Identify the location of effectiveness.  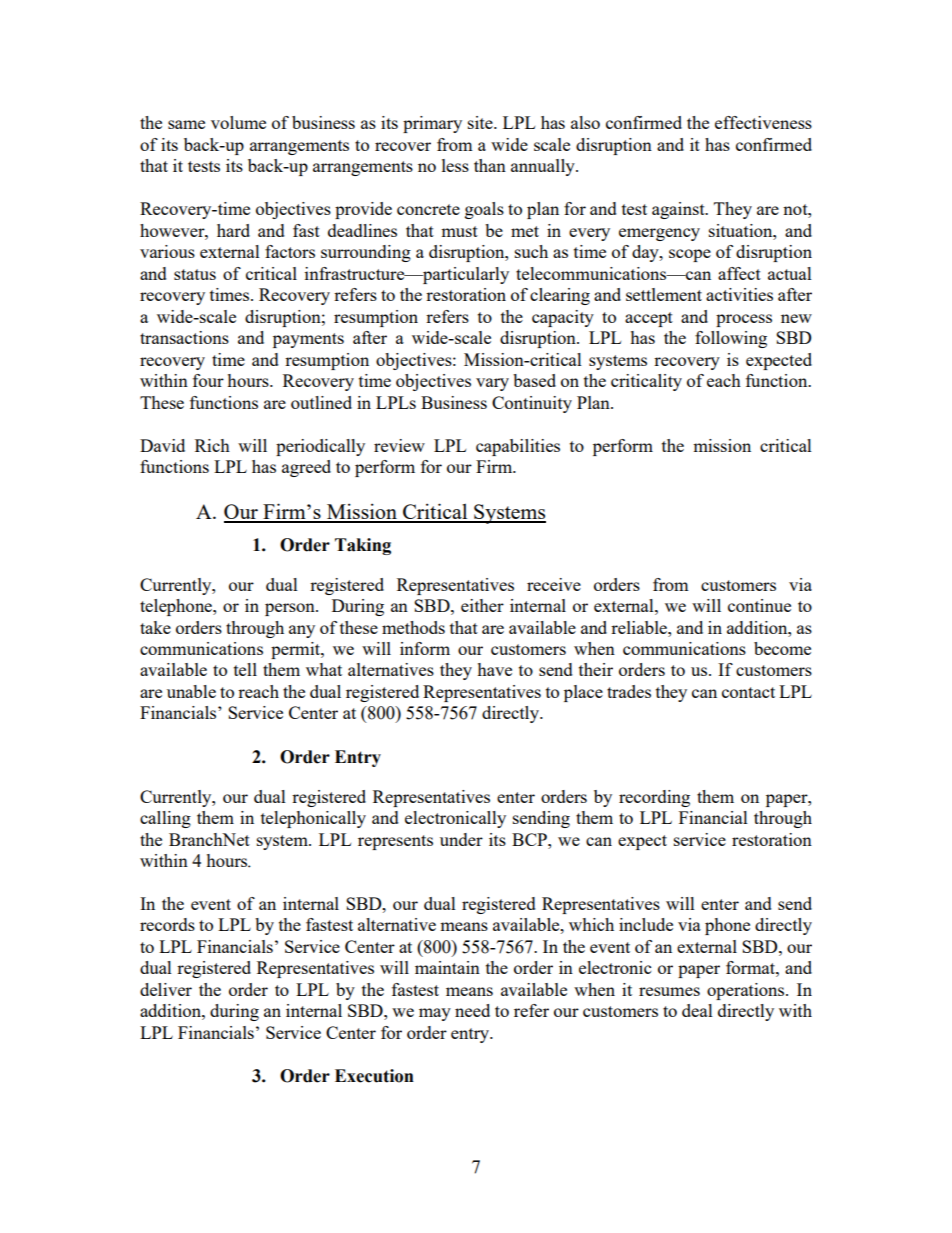
(763, 122).
